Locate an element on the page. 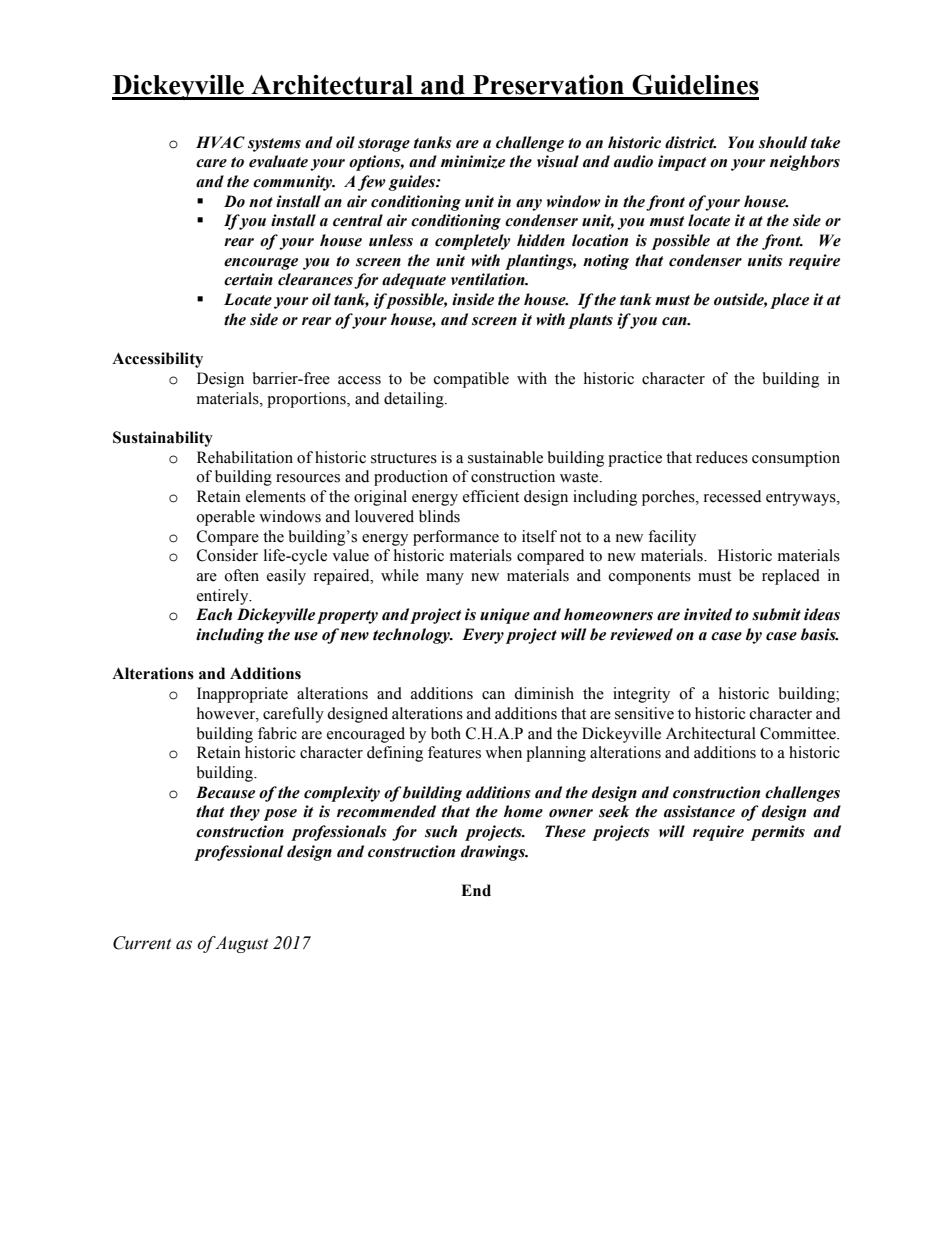 The height and width of the page is (1233, 952). reduces is located at coordinates (722, 457).
